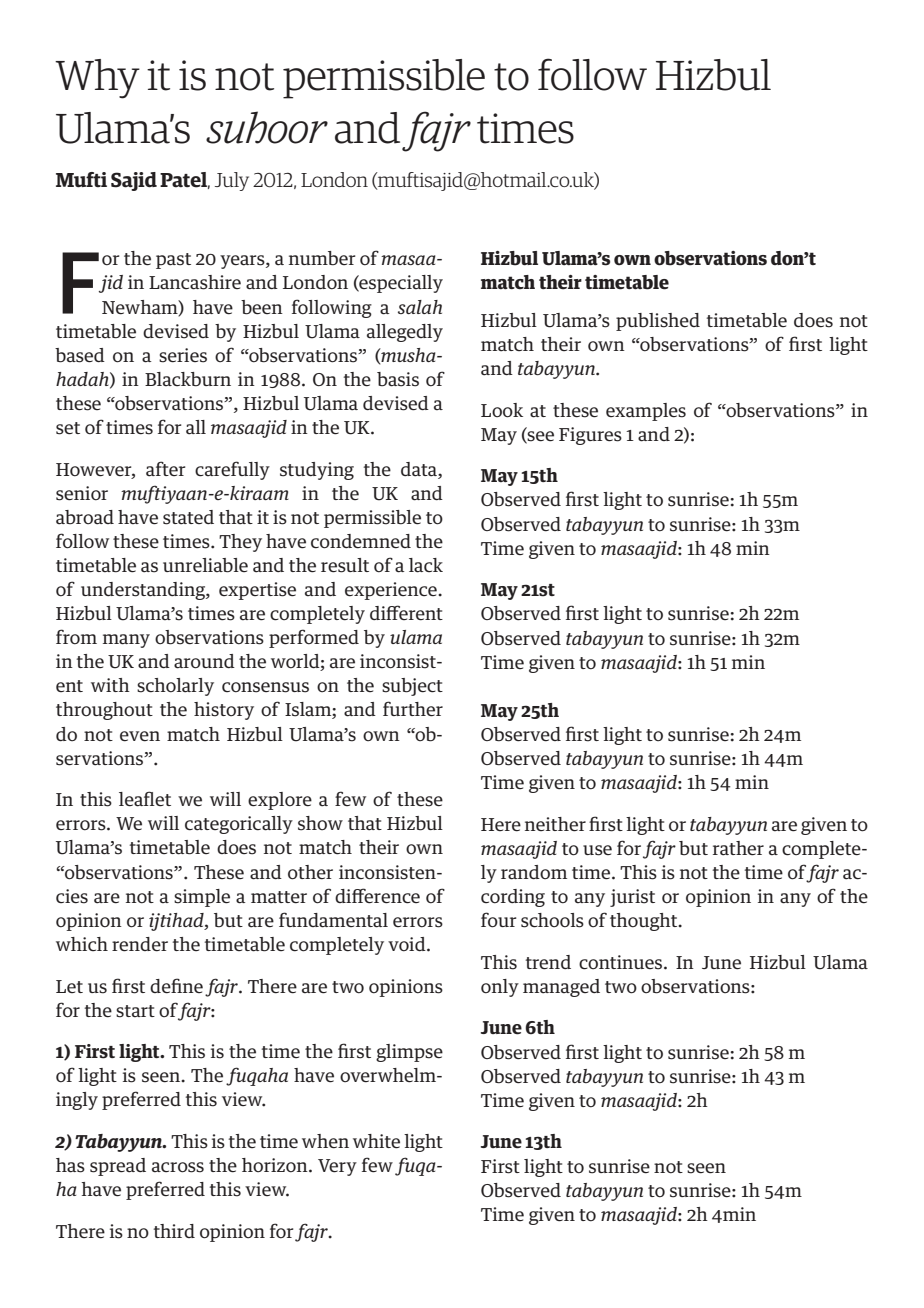  Describe the element at coordinates (412, 687) in the screenshot. I see `subject` at that location.
